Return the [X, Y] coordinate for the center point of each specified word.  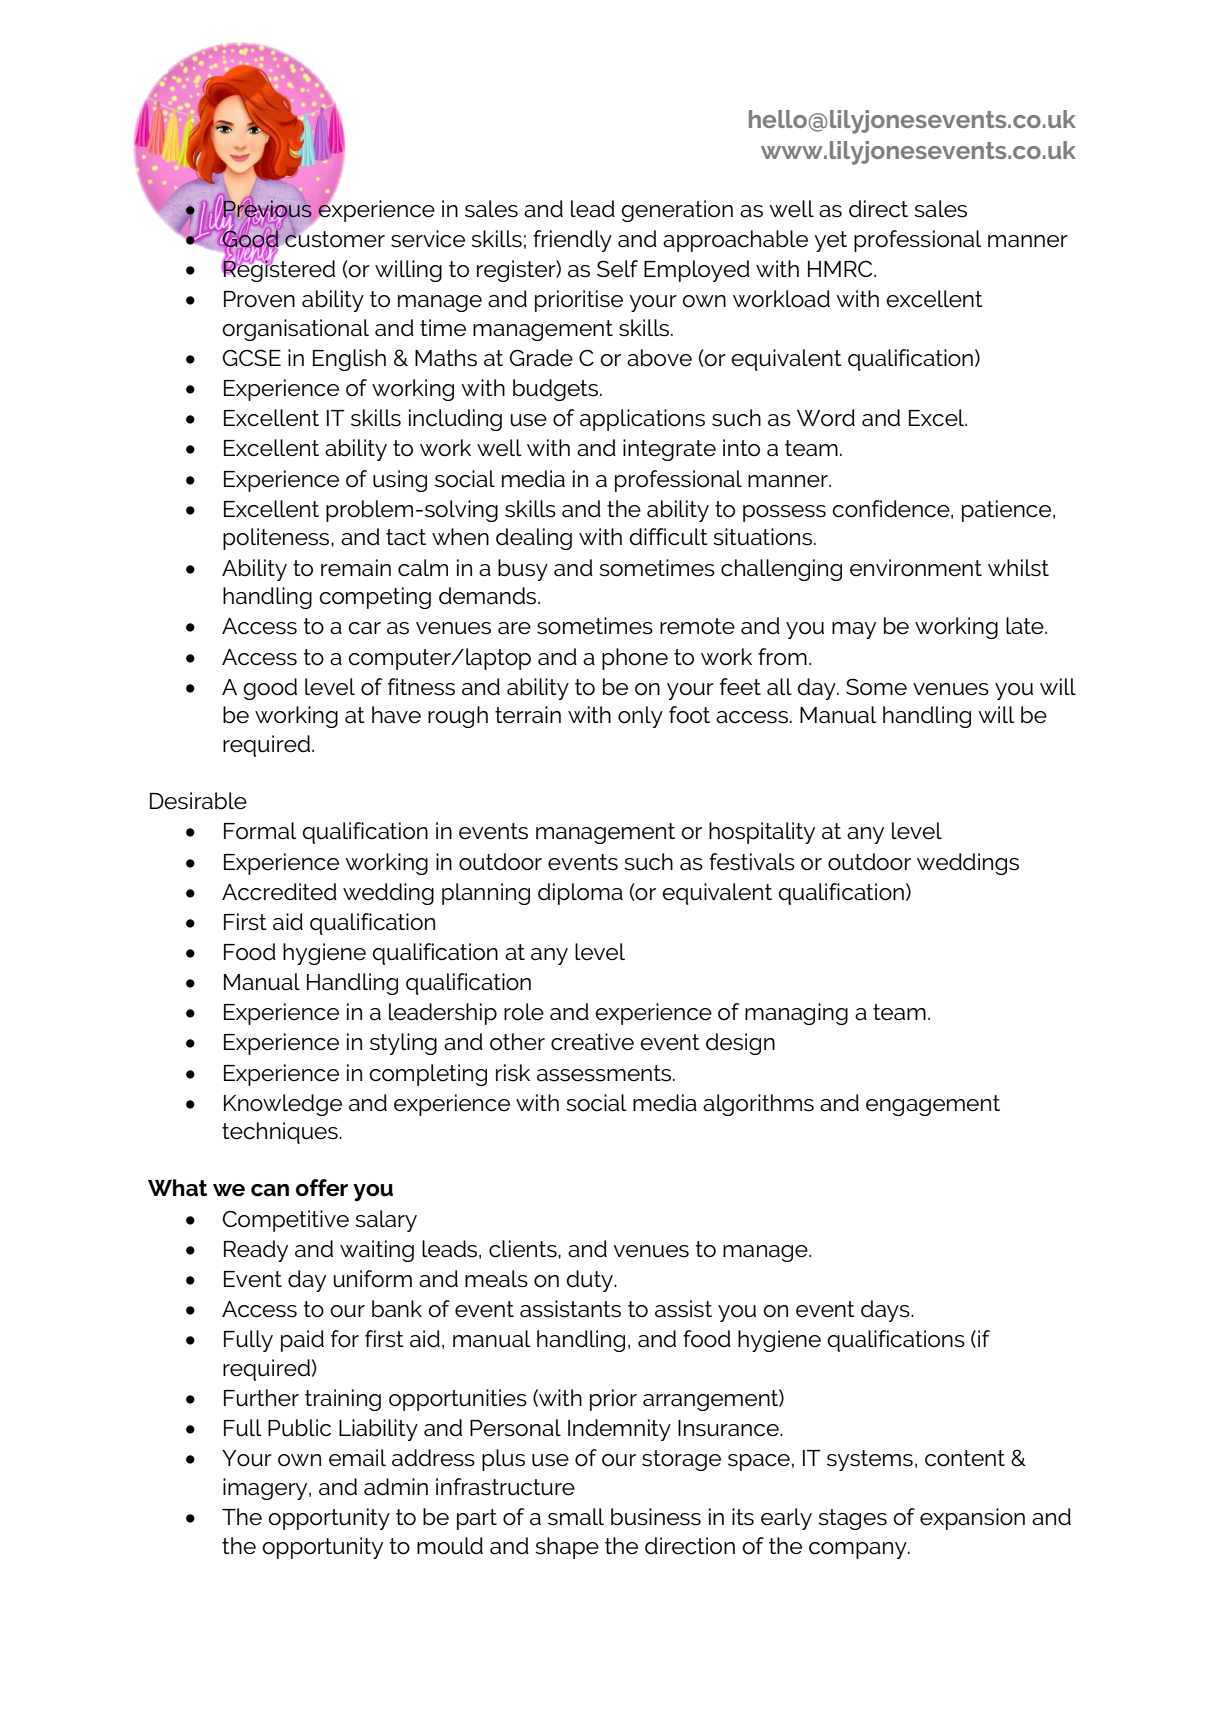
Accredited [279, 892]
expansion [972, 1519]
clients [524, 1249]
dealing [534, 539]
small [576, 1517]
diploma [580, 894]
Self [617, 269]
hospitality [762, 833]
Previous [267, 209]
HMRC [841, 268]
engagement [933, 1105]
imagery [266, 1489]
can [270, 1190]
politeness [277, 539]
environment [916, 568]
